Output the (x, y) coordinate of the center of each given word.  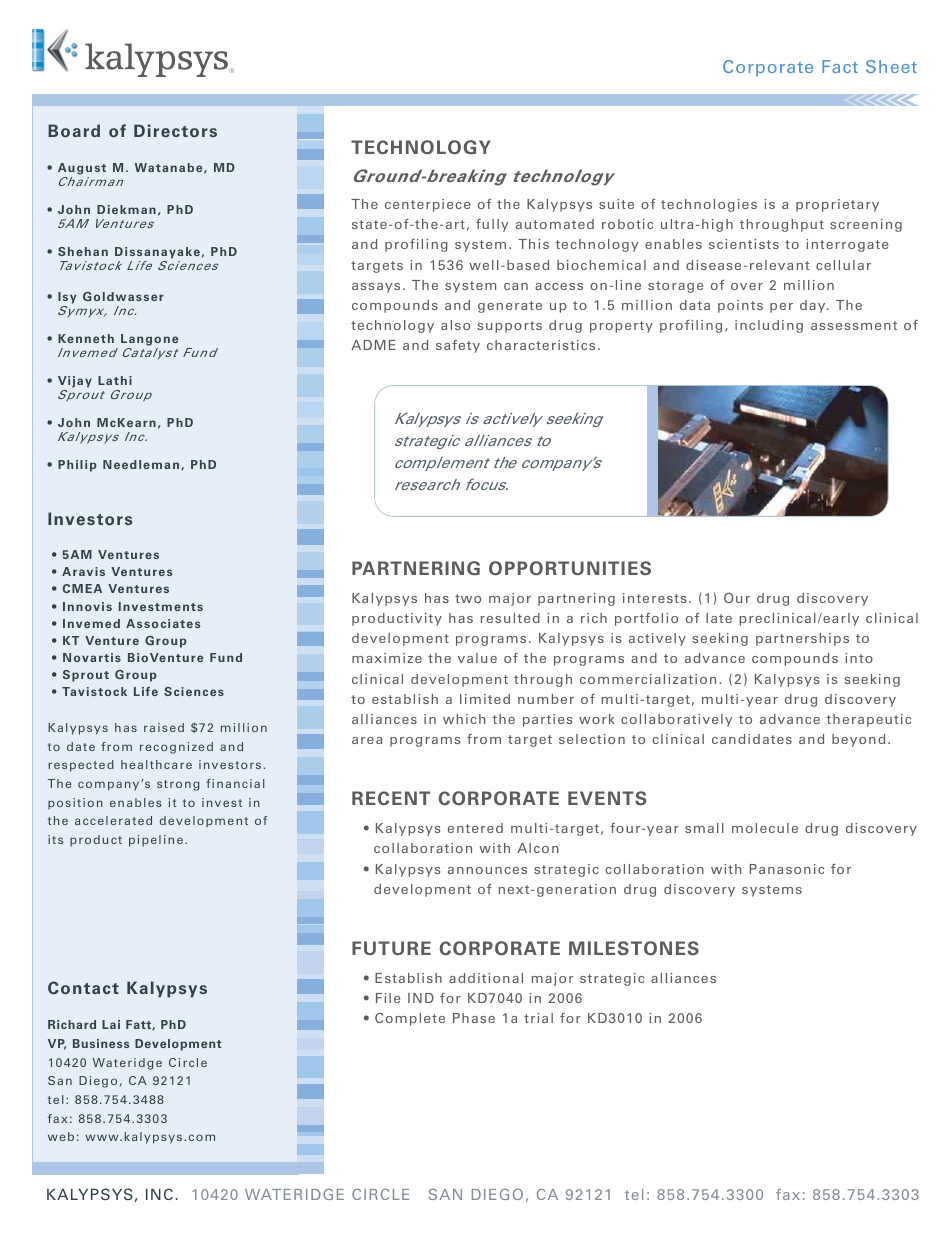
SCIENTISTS (744, 244)
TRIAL (538, 1018)
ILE (392, 998)
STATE (369, 224)
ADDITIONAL (486, 978)
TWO (468, 598)
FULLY (492, 225)
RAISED (164, 727)
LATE (719, 618)
